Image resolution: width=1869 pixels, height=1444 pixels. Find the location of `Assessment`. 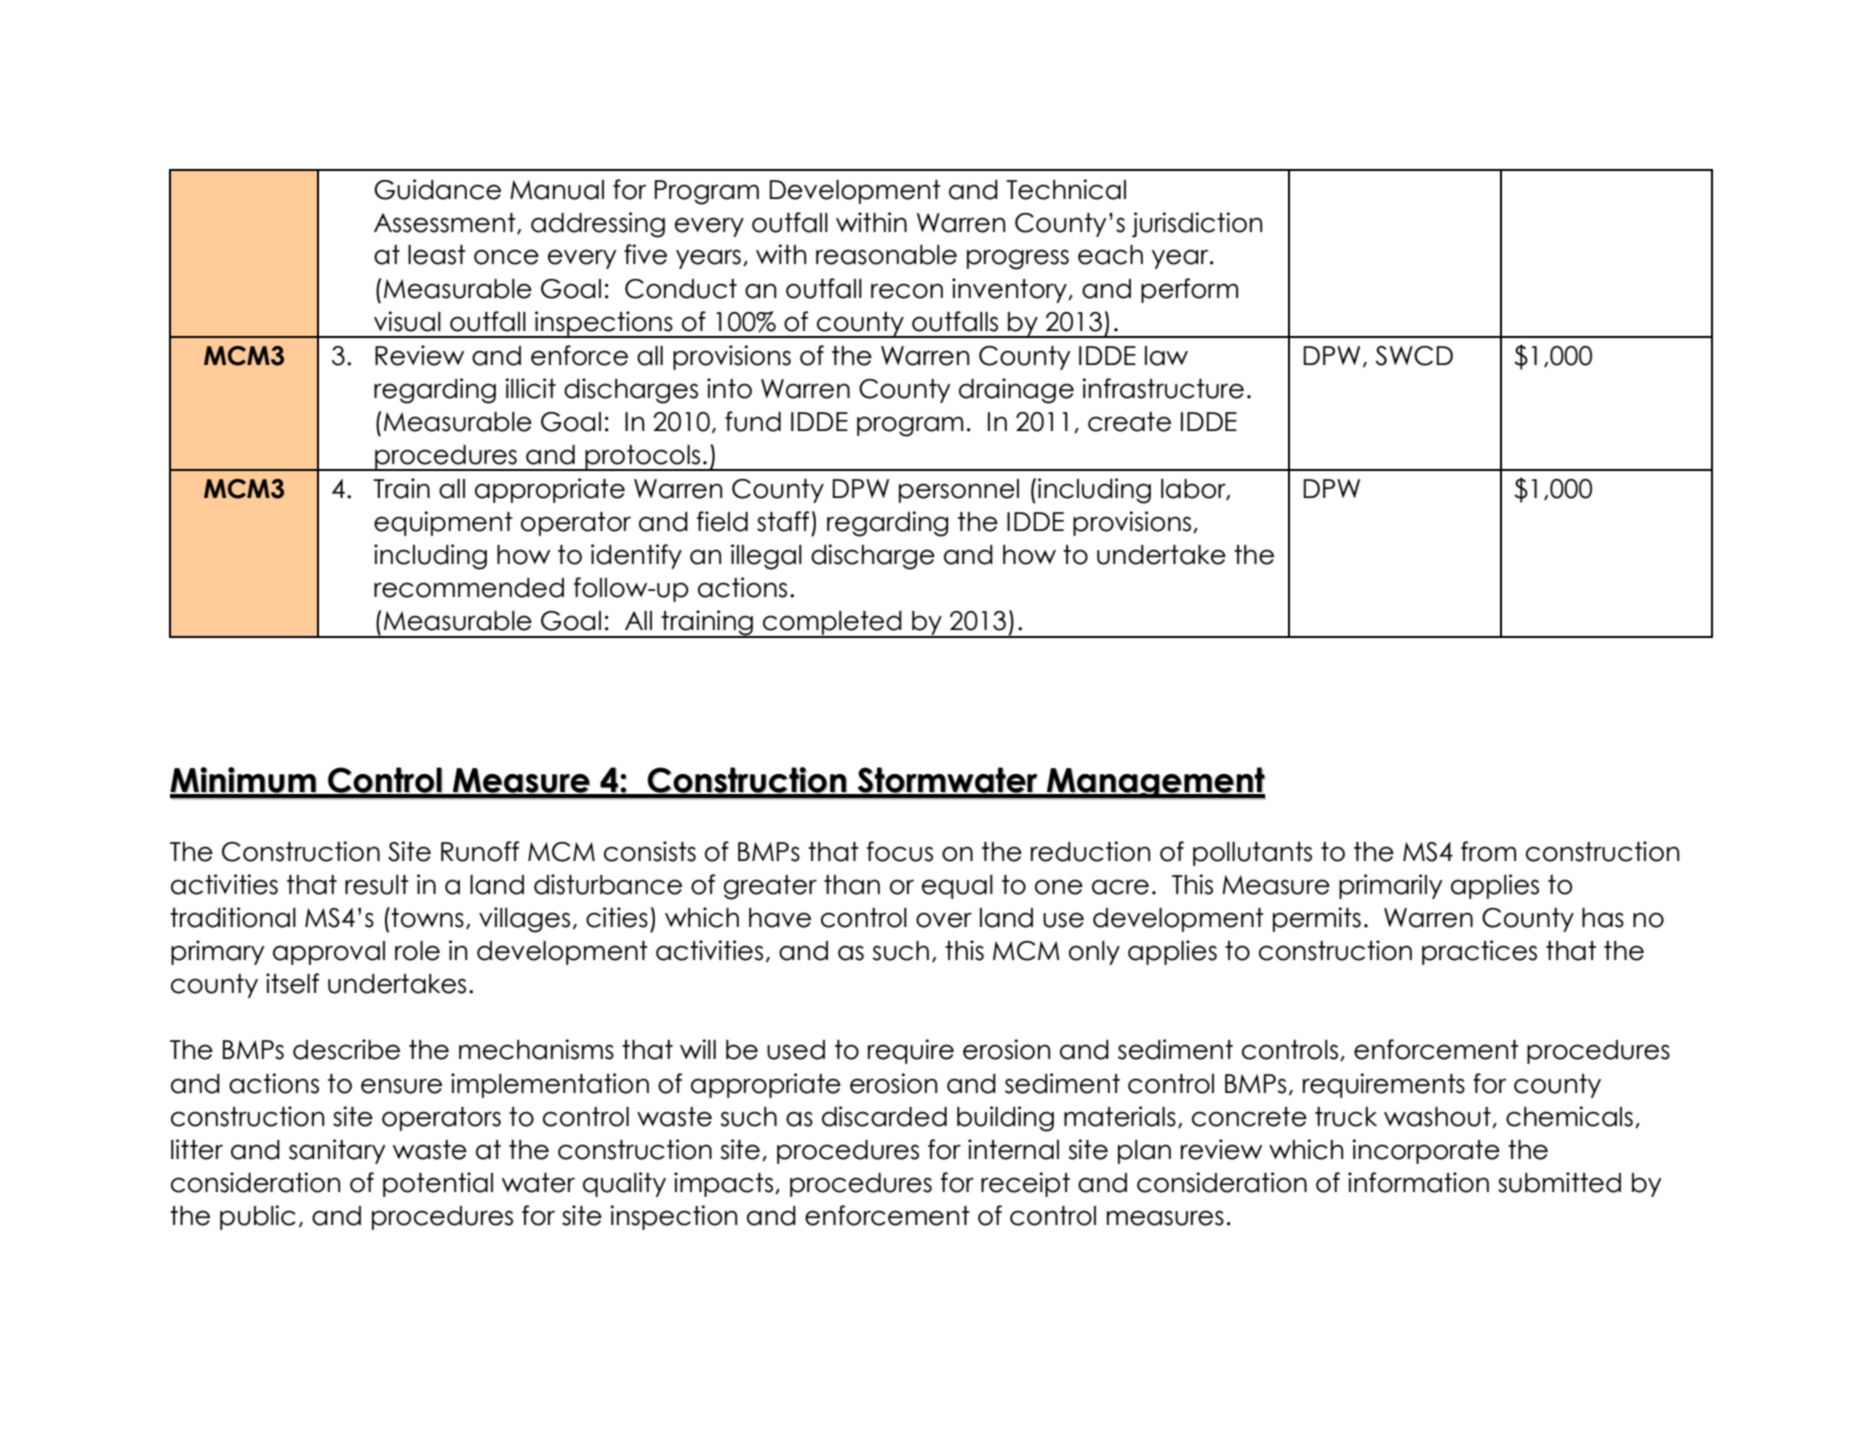

Assessment is located at coordinates (446, 223).
